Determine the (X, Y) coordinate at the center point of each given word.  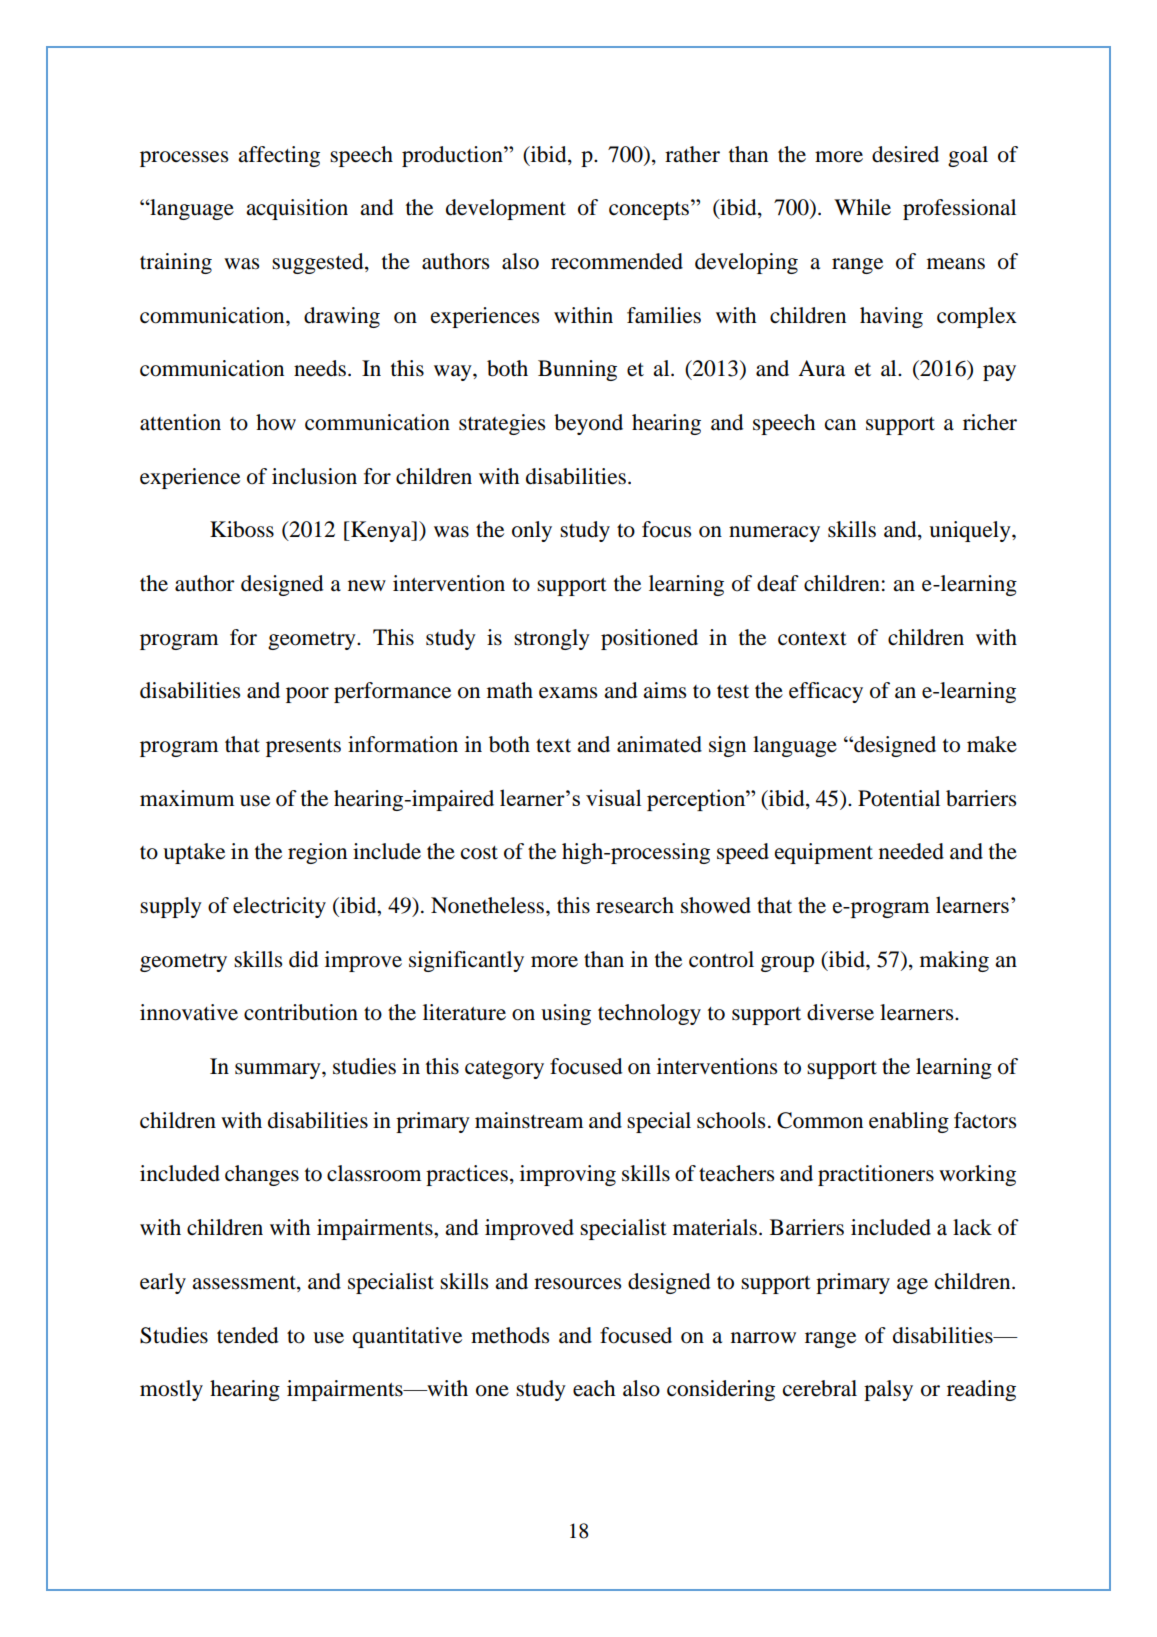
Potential (899, 798)
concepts (650, 209)
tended (247, 1335)
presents (303, 748)
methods (510, 1335)
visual (613, 797)
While (862, 207)
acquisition (297, 209)
